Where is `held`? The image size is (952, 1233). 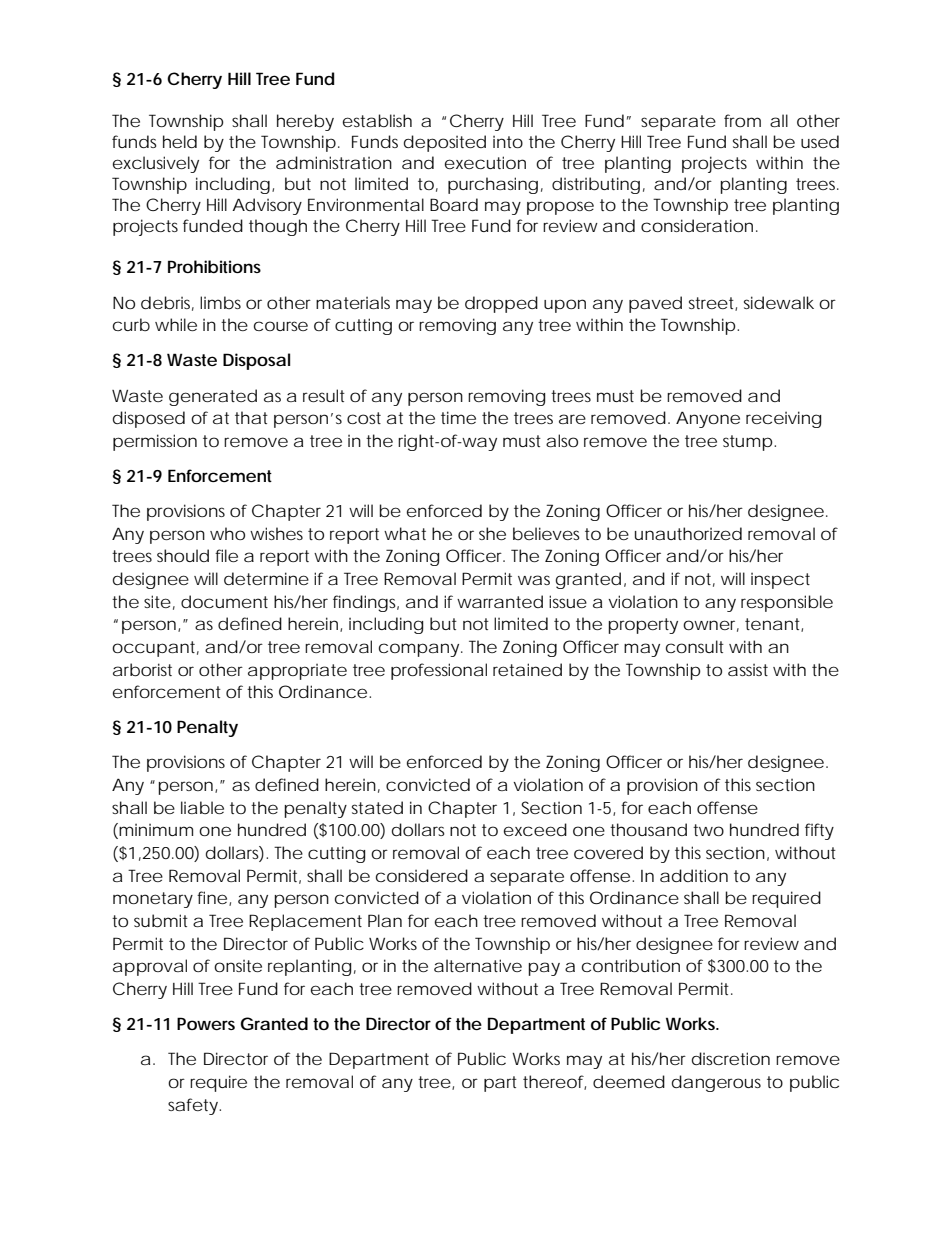 held is located at coordinates (180, 141).
